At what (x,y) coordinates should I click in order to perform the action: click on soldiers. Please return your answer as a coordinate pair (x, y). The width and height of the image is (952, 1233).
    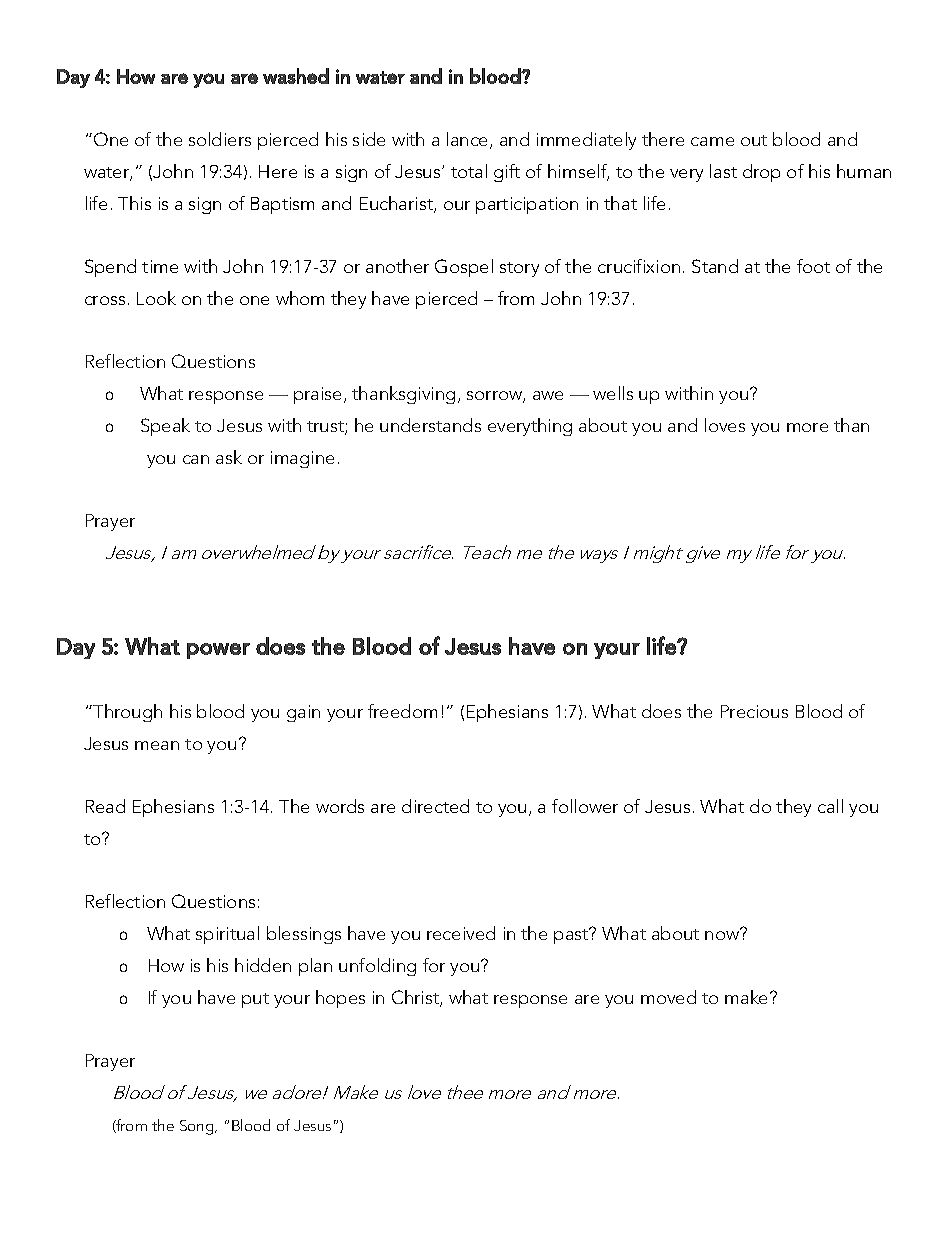
    Looking at the image, I should click on (220, 139).
